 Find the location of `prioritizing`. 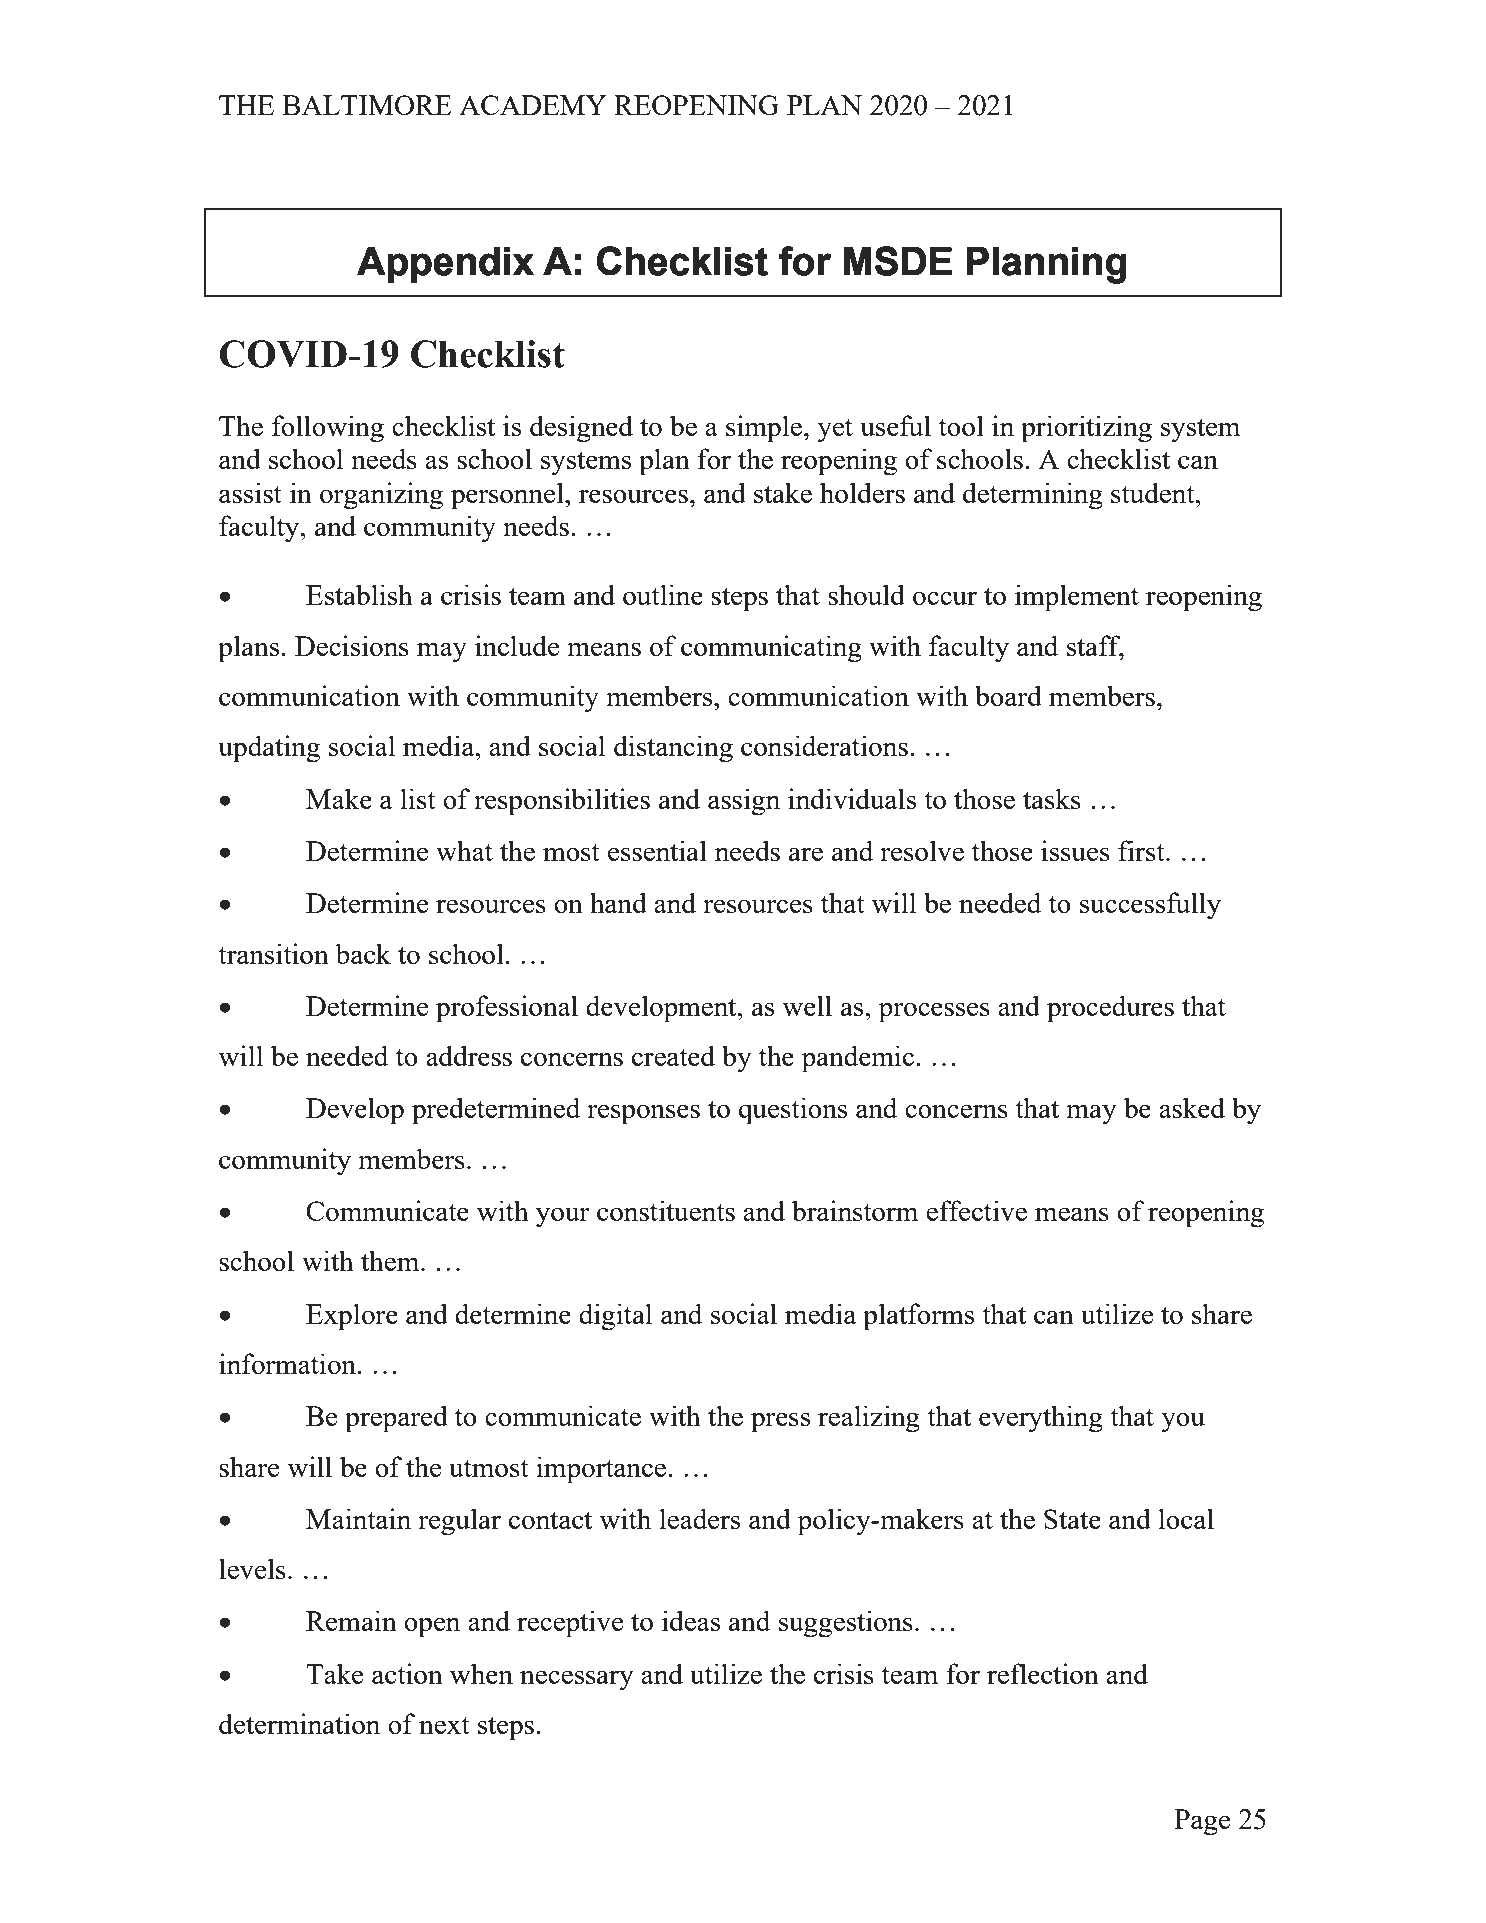

prioritizing is located at coordinates (1086, 429).
